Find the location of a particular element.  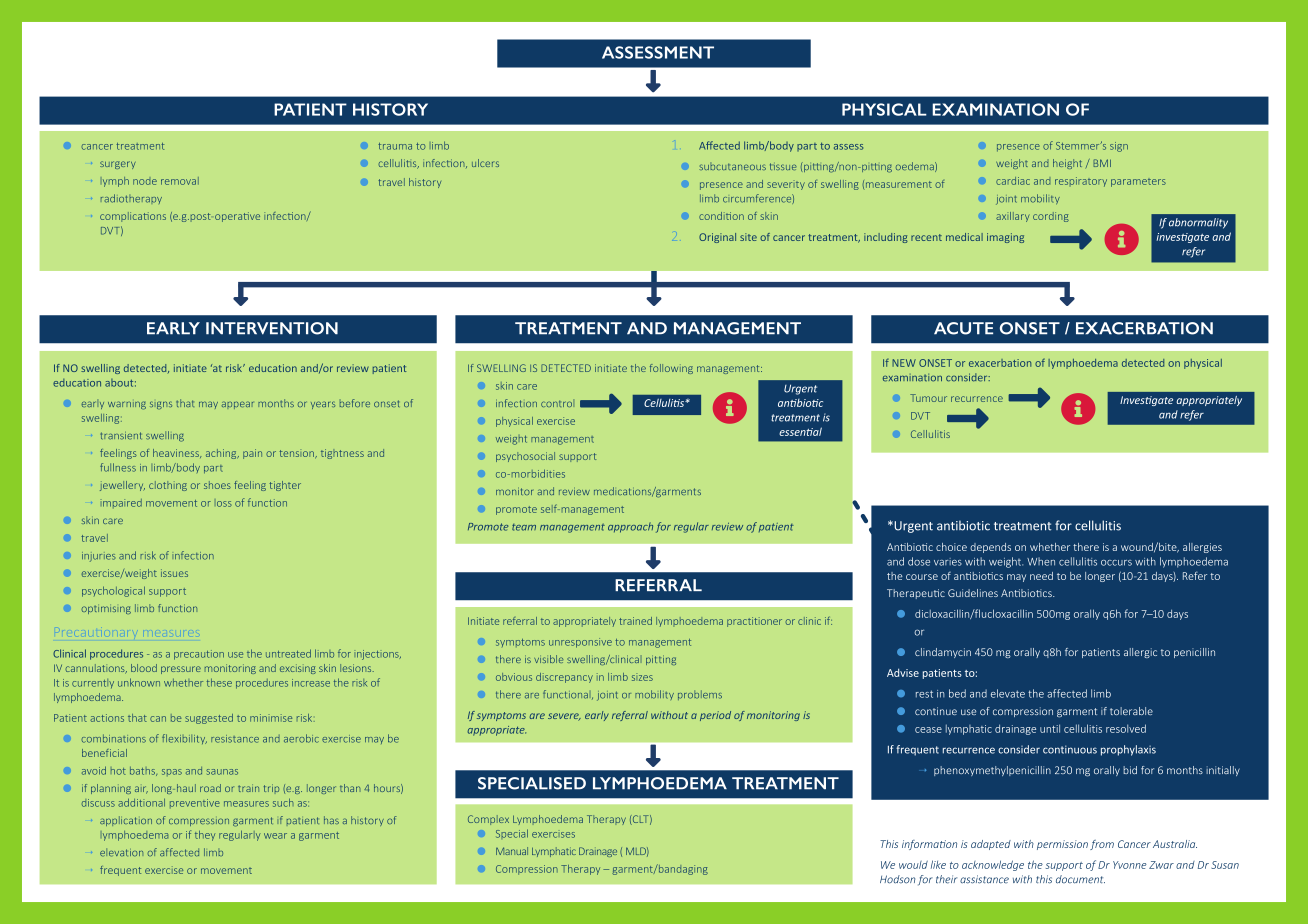

loss is located at coordinates (223, 503).
